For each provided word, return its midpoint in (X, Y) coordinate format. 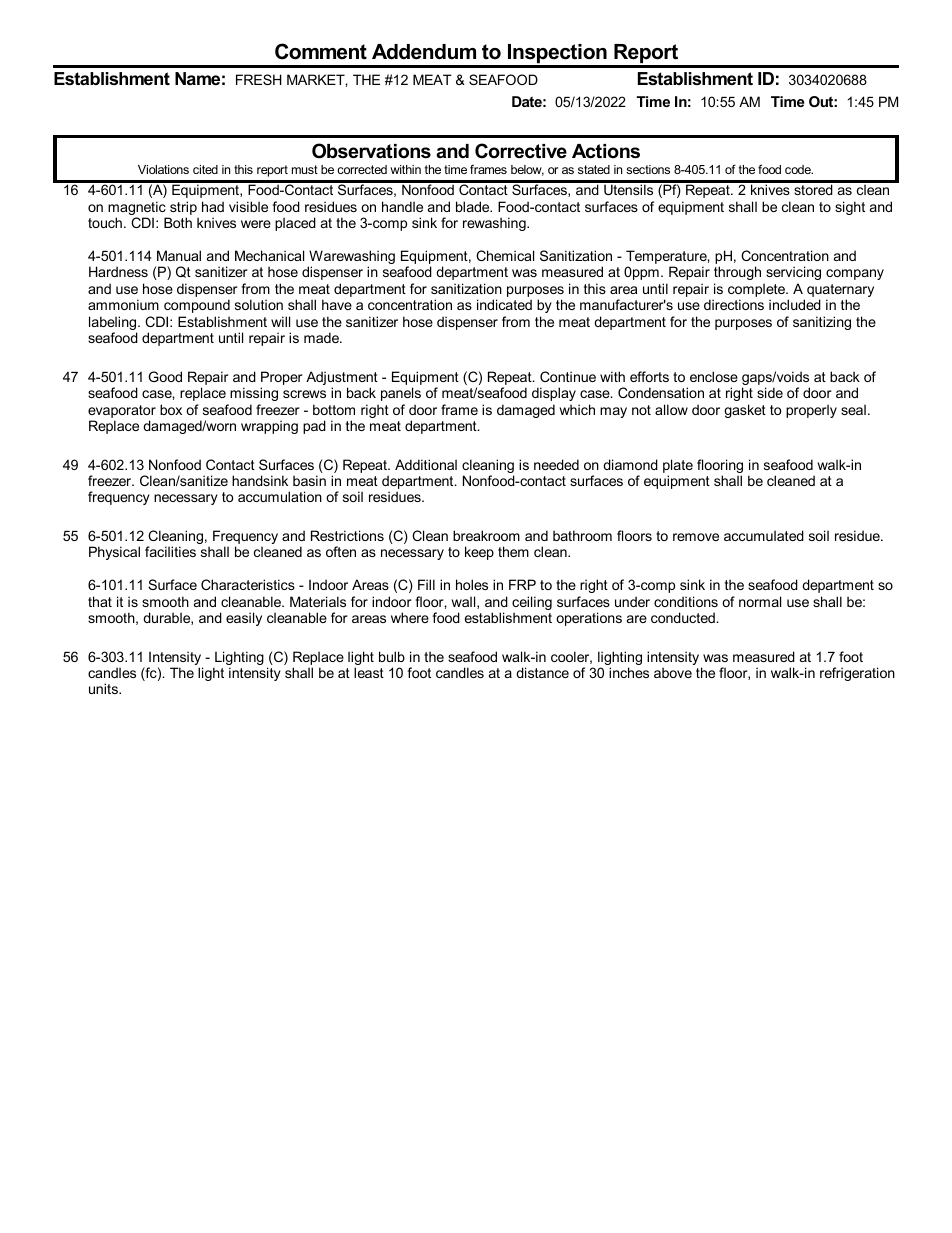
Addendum (424, 52)
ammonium (123, 304)
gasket (745, 411)
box (171, 409)
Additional (426, 464)
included (795, 304)
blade (474, 206)
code (799, 169)
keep (479, 553)
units (104, 688)
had (213, 206)
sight (850, 208)
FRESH (259, 79)
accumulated (764, 535)
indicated (504, 304)
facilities (170, 551)
